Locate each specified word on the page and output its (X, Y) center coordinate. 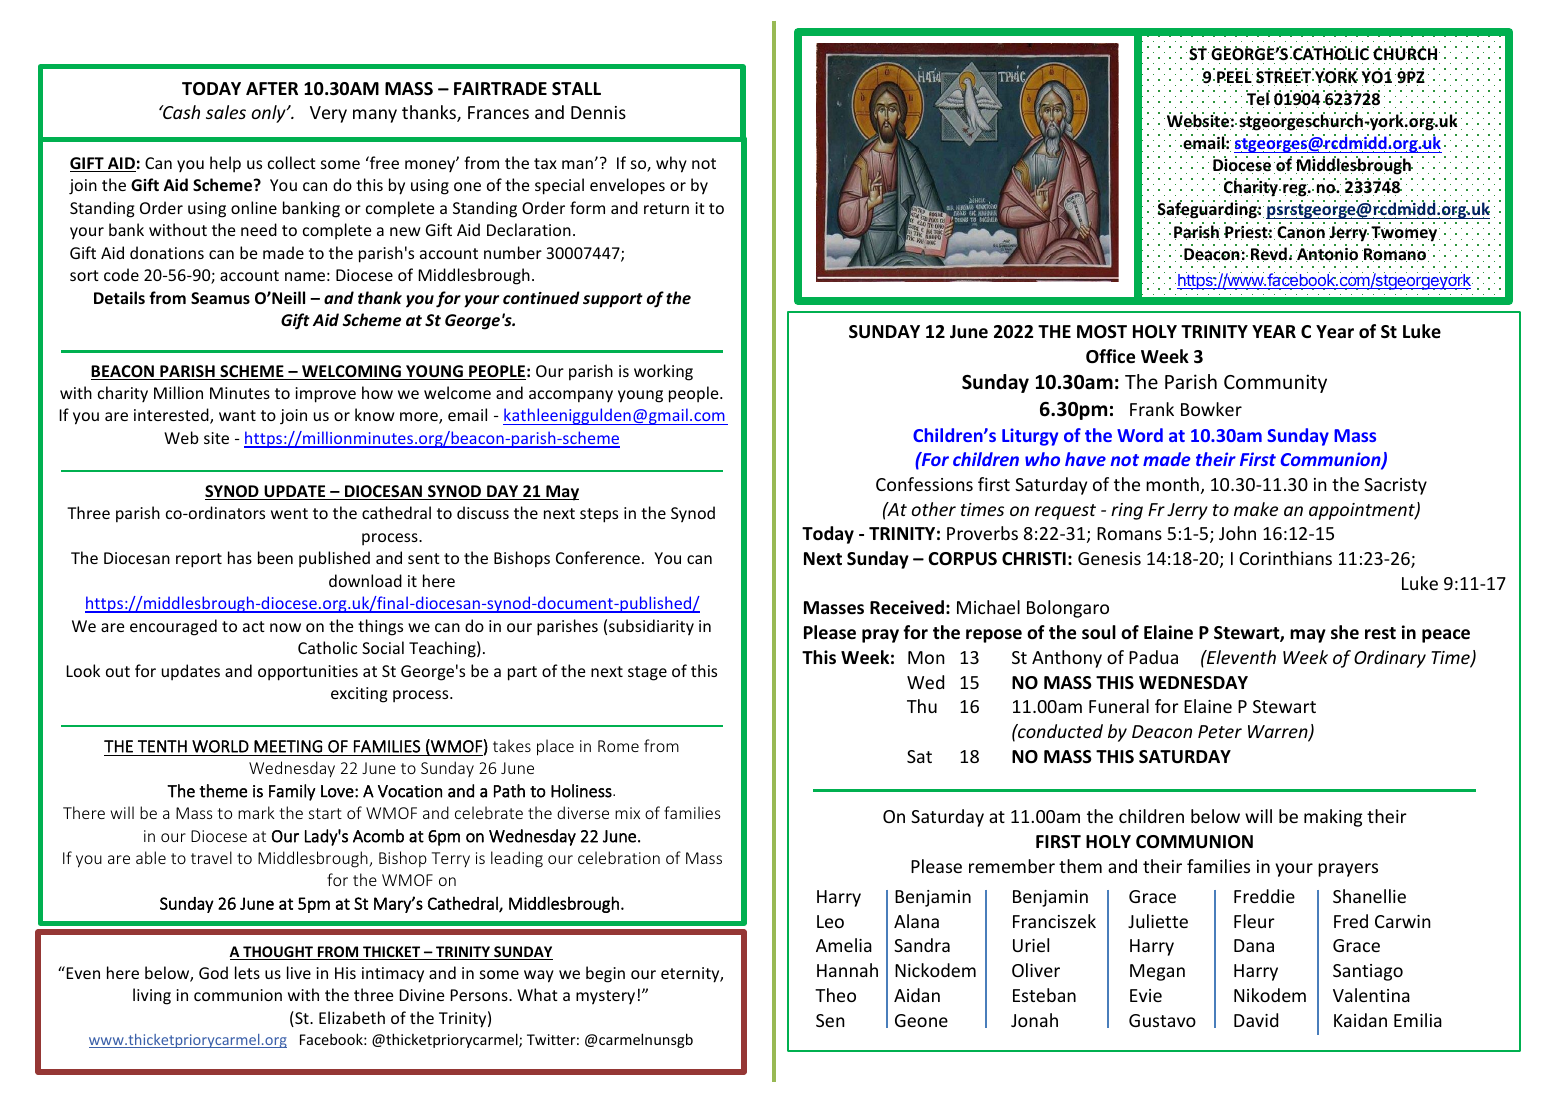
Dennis (598, 112)
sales (226, 112)
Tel (1258, 99)
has (240, 557)
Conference (598, 557)
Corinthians (1285, 558)
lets (247, 972)
